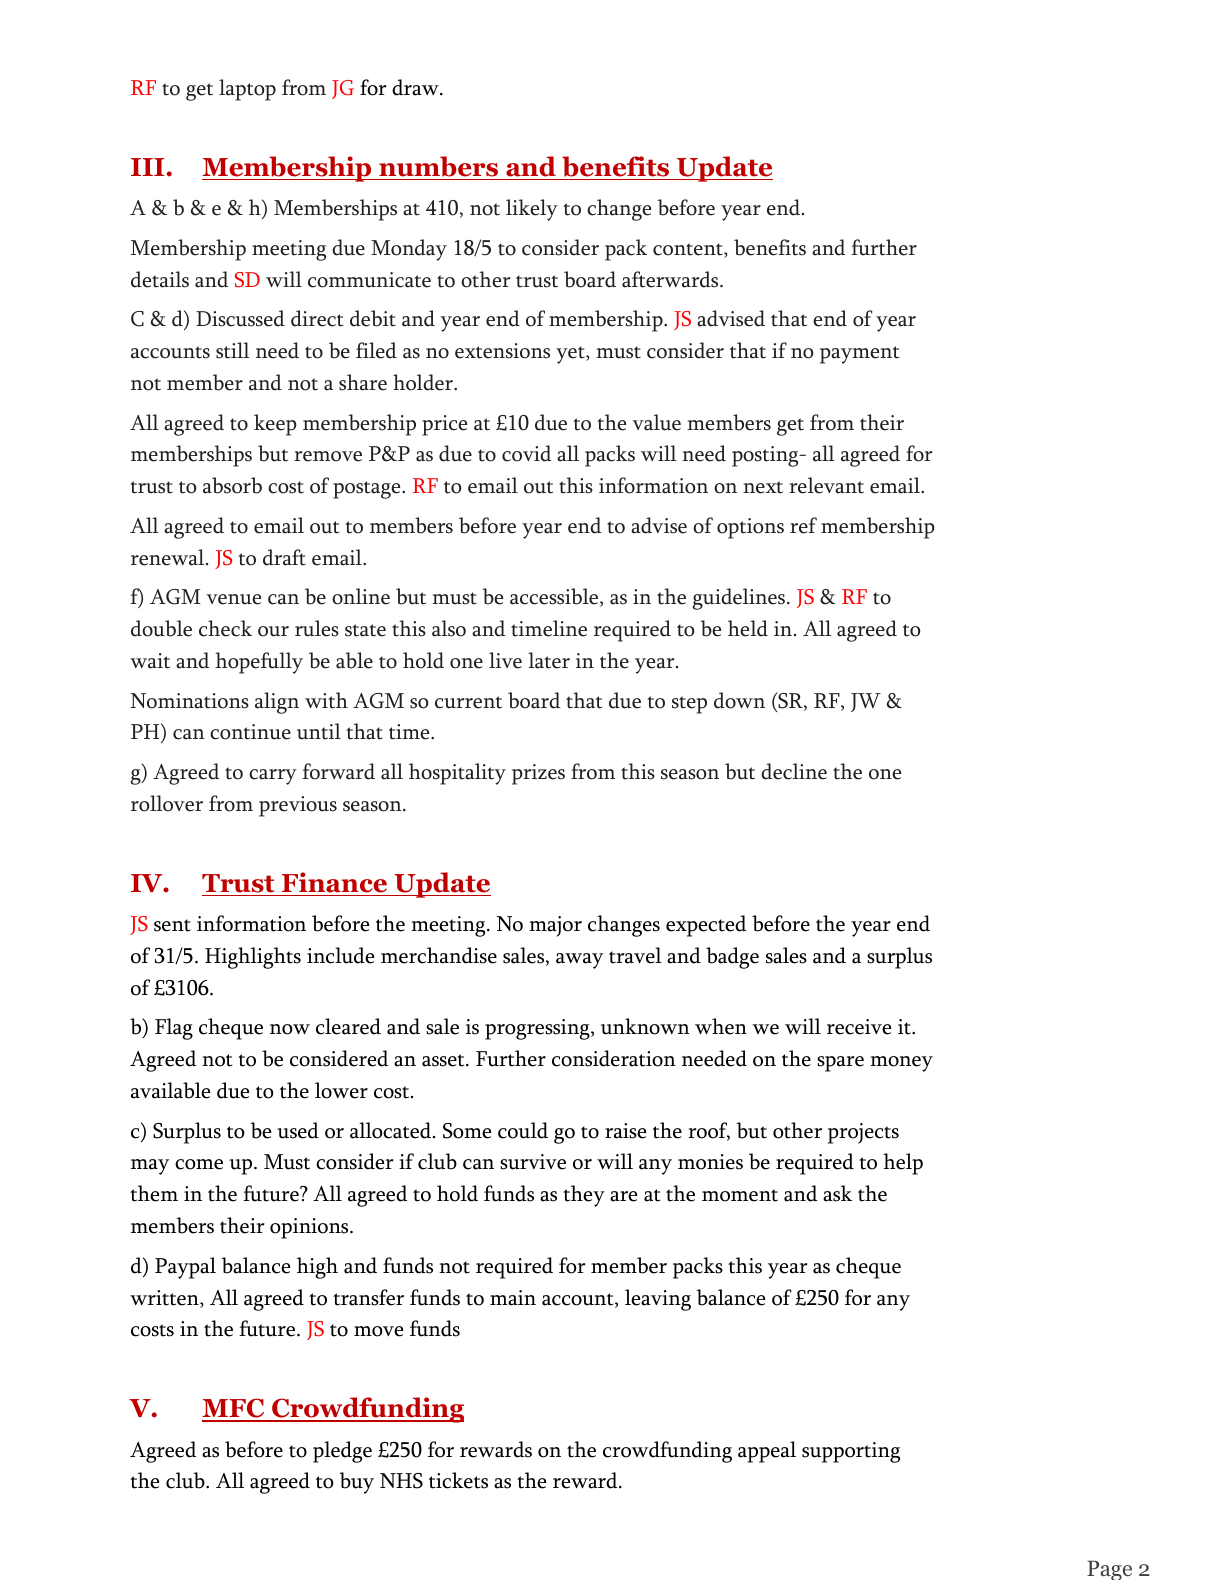 This screenshot has height=1580, width=1221. What do you see at coordinates (356, 1483) in the screenshot?
I see `buy` at bounding box center [356, 1483].
